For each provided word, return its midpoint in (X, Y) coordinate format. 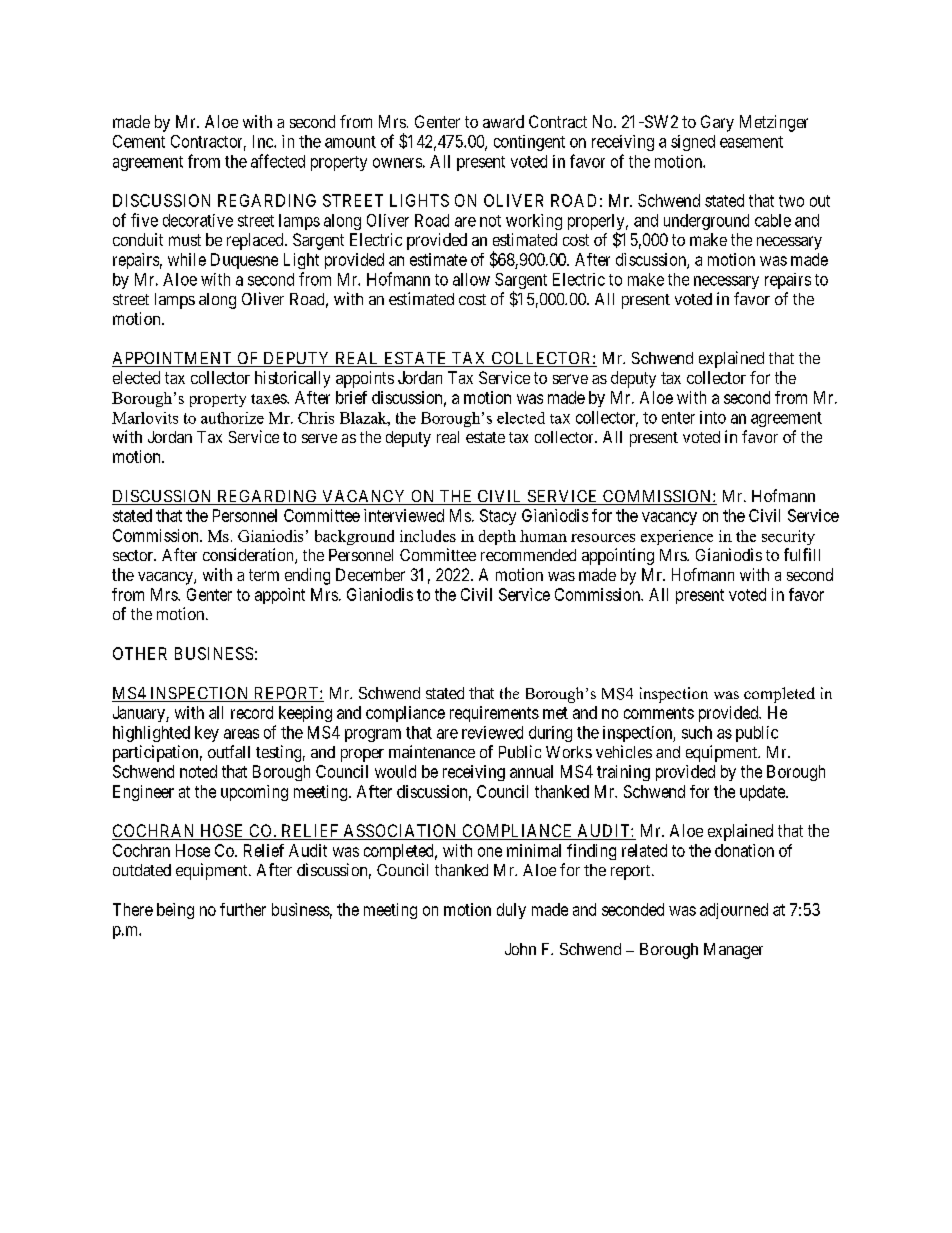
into (713, 417)
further (243, 909)
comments (659, 713)
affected (278, 161)
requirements (494, 714)
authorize (232, 418)
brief (351, 397)
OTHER (140, 653)
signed (693, 143)
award (503, 121)
